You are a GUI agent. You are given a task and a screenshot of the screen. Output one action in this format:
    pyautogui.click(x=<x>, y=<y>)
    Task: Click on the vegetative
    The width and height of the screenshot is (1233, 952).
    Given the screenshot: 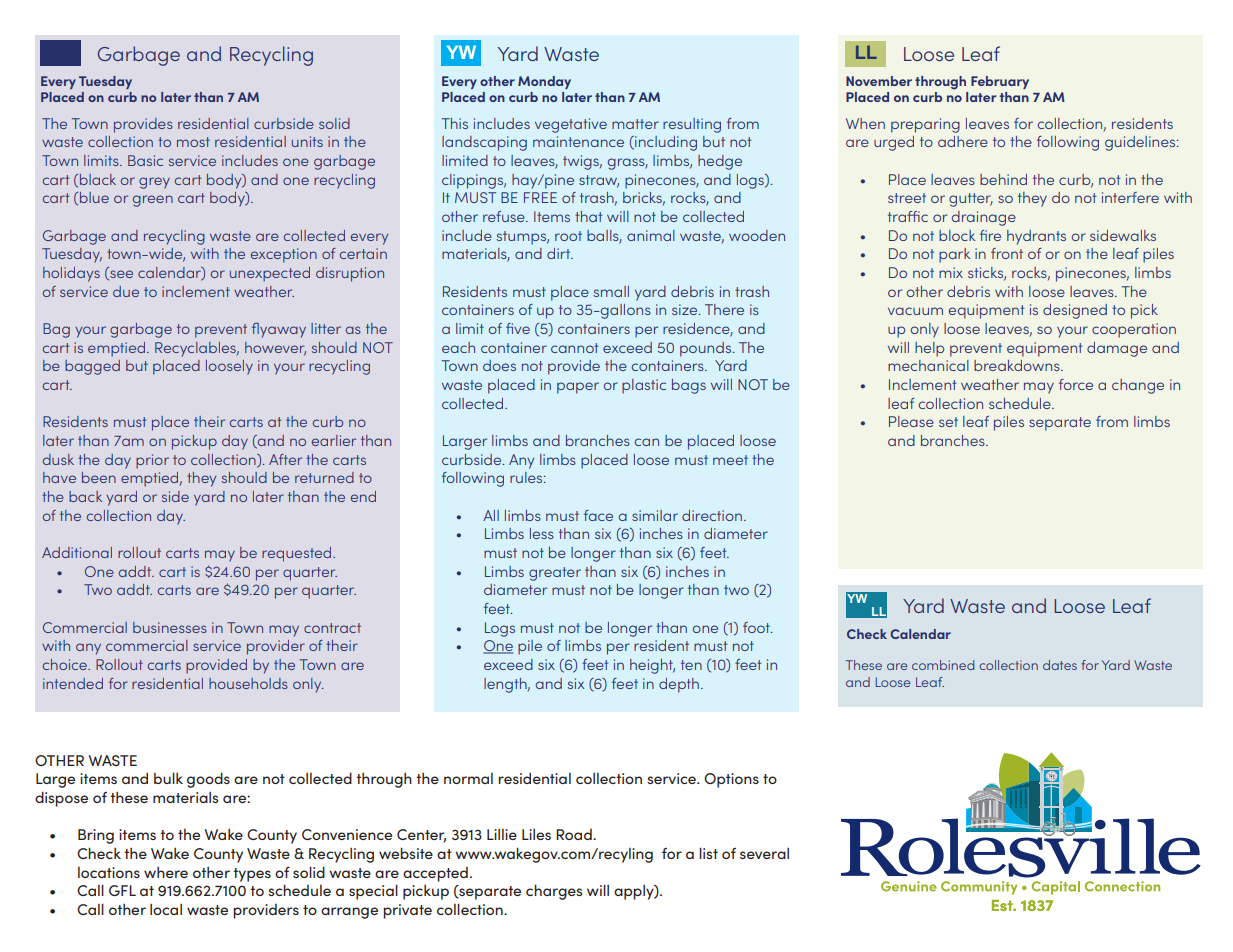 What is the action you would take?
    pyautogui.click(x=571, y=125)
